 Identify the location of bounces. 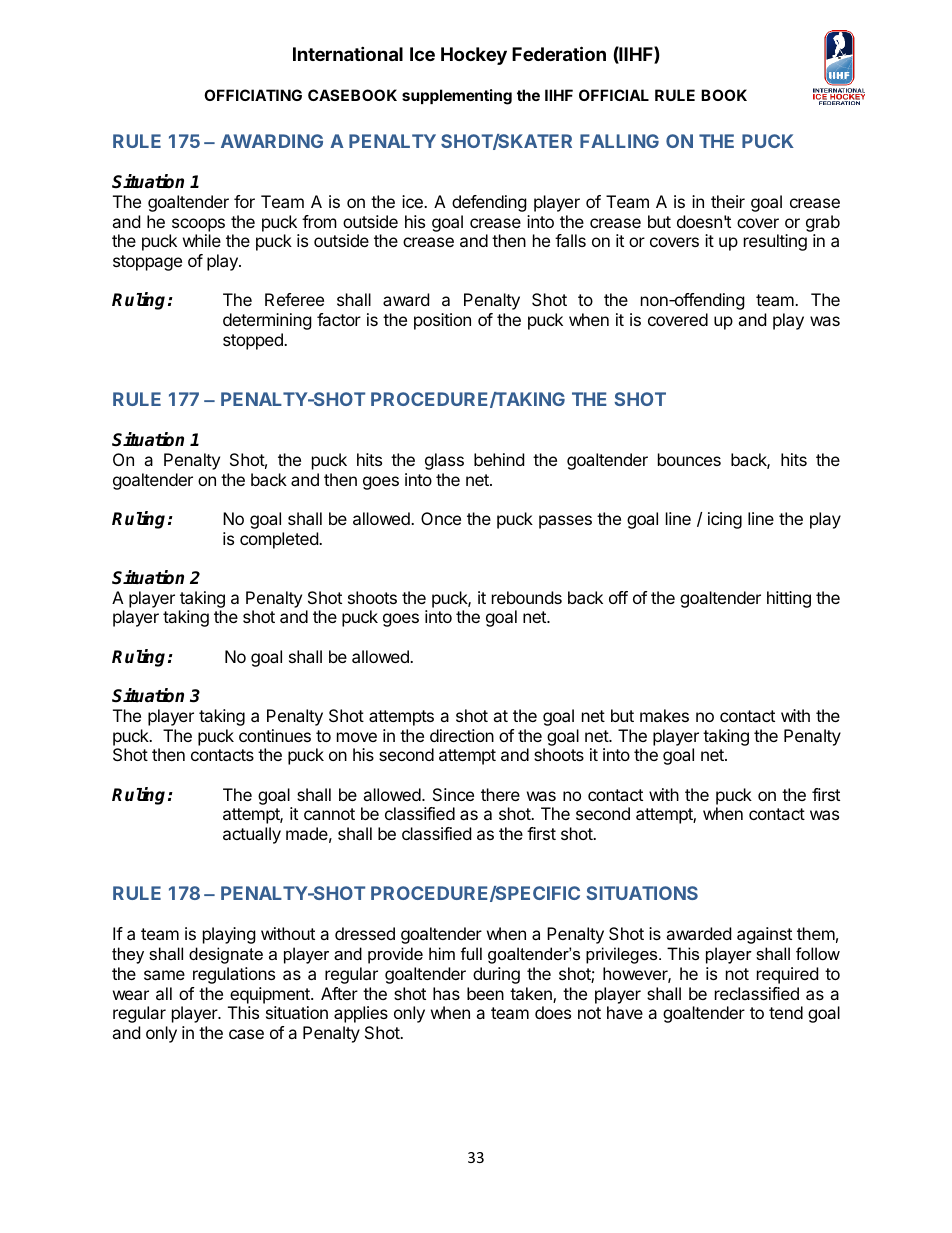
(689, 459).
